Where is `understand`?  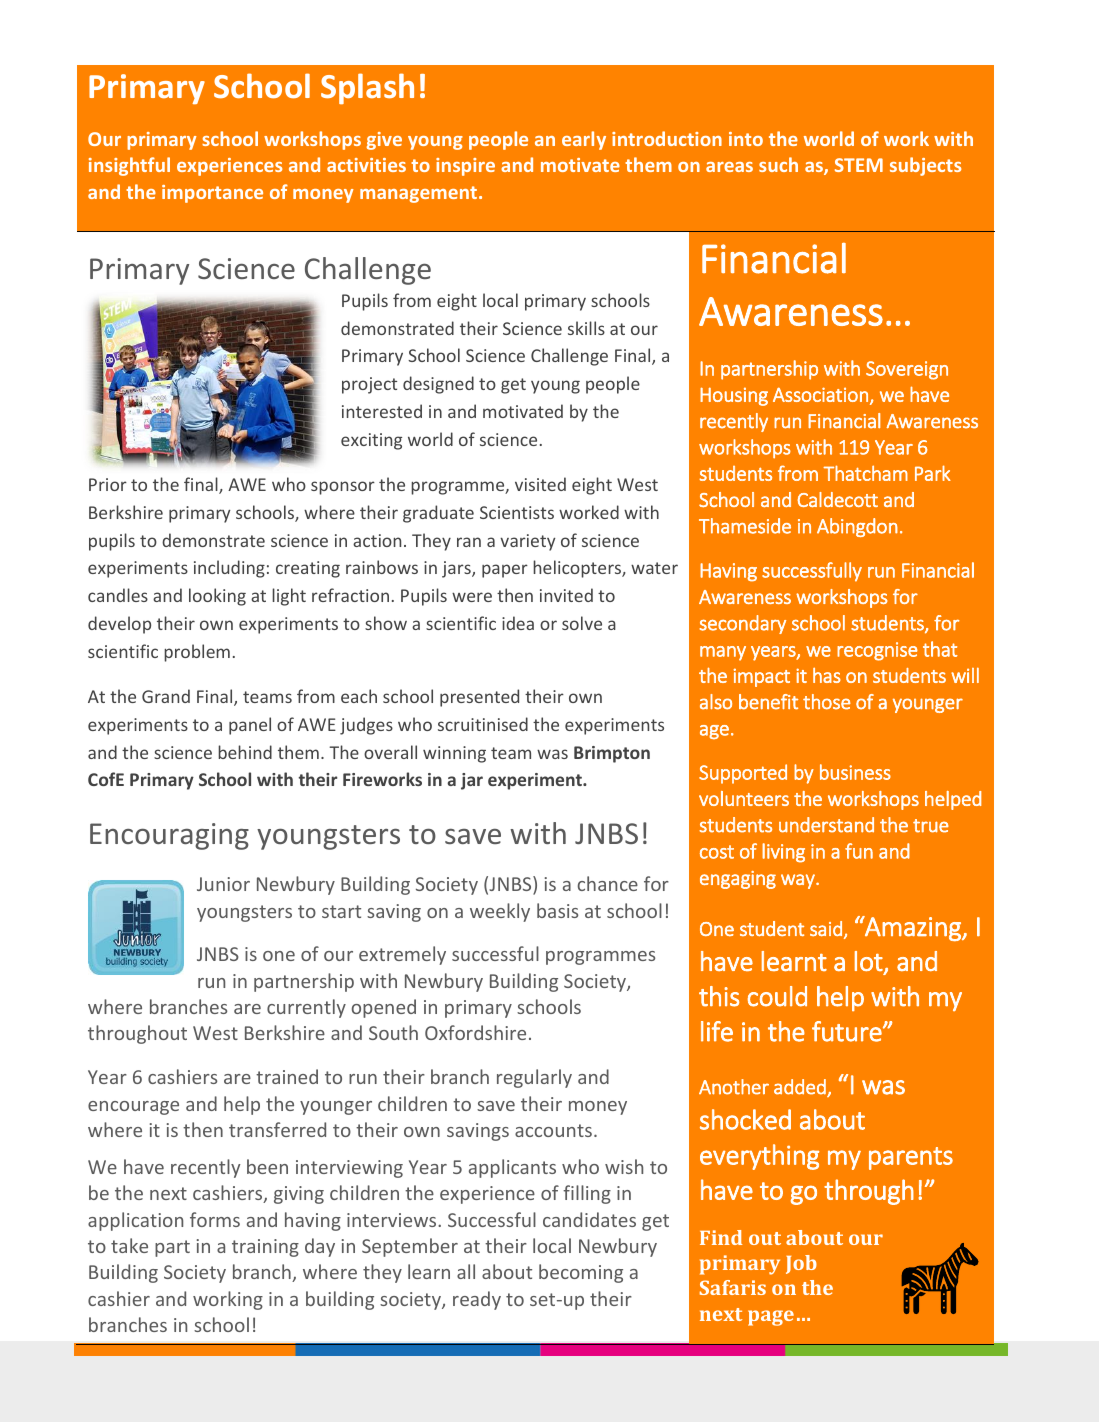
understand is located at coordinates (826, 825).
